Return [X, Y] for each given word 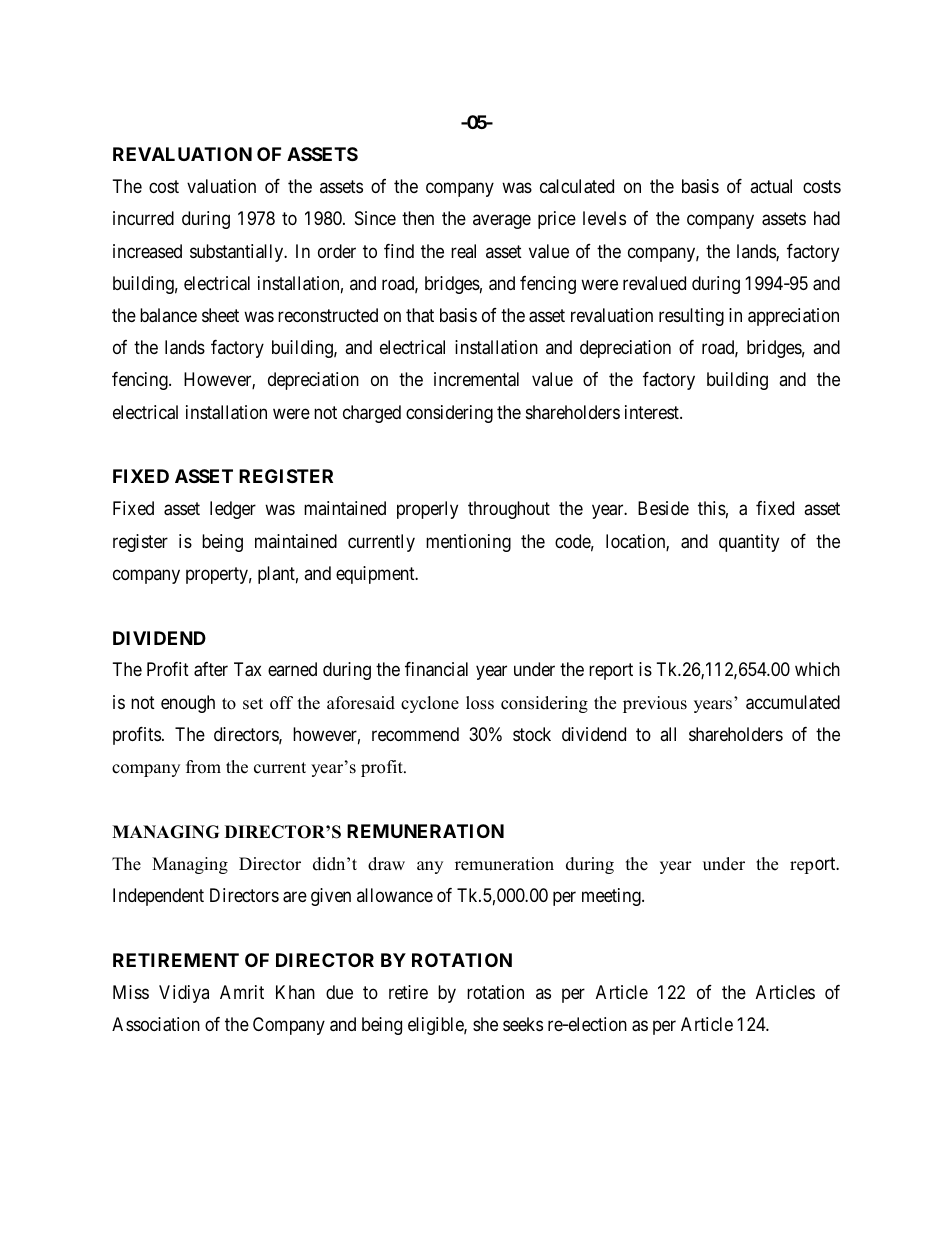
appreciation [793, 317]
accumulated [793, 702]
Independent [158, 897]
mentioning [468, 543]
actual [771, 186]
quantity [749, 543]
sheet [220, 315]
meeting [612, 897]
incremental [476, 379]
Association [156, 1024]
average [502, 222]
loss [480, 703]
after [211, 669]
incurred [143, 218]
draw [386, 864]
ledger [233, 510]
